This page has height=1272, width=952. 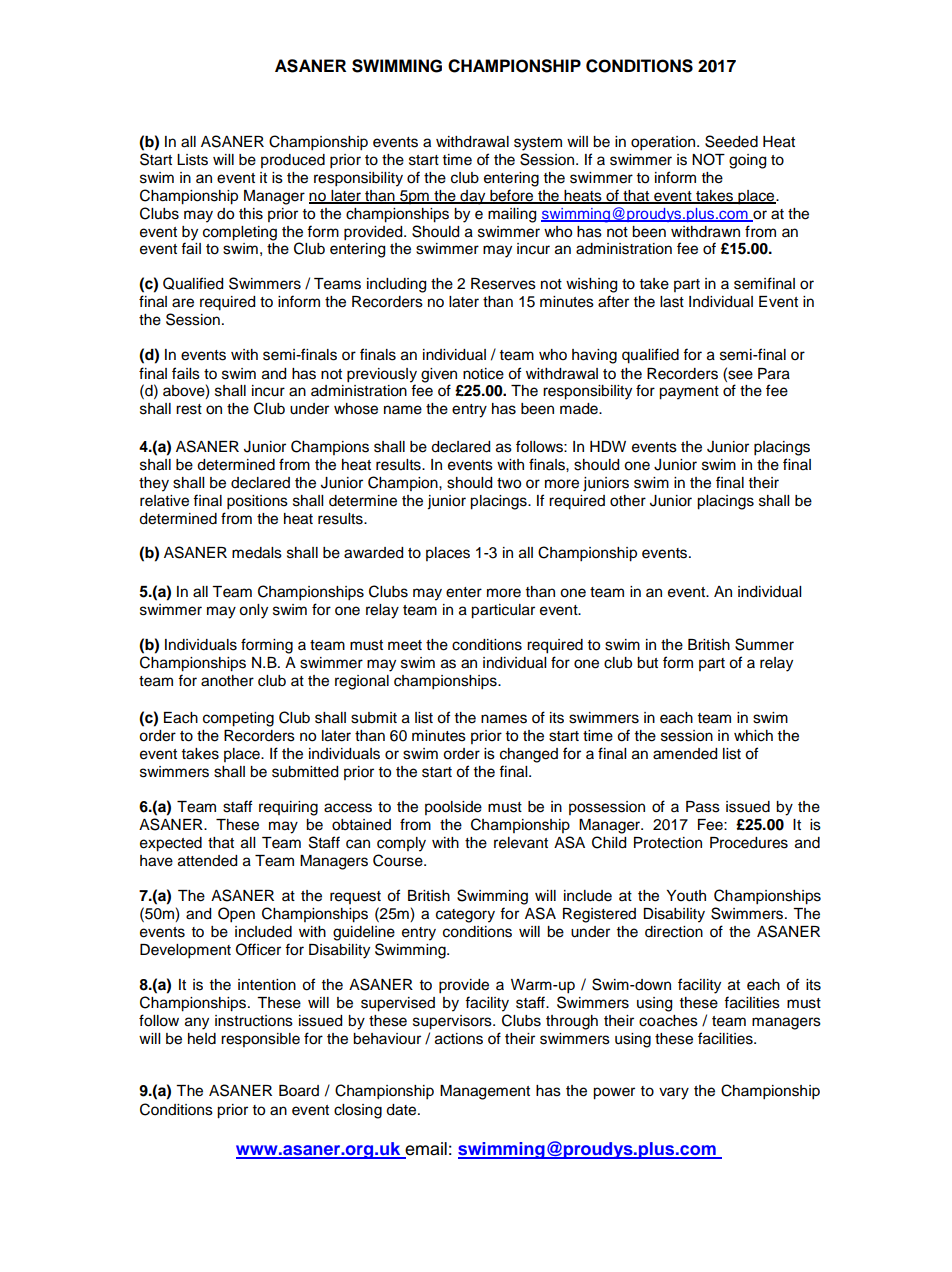 I want to click on this, so click(x=251, y=214).
